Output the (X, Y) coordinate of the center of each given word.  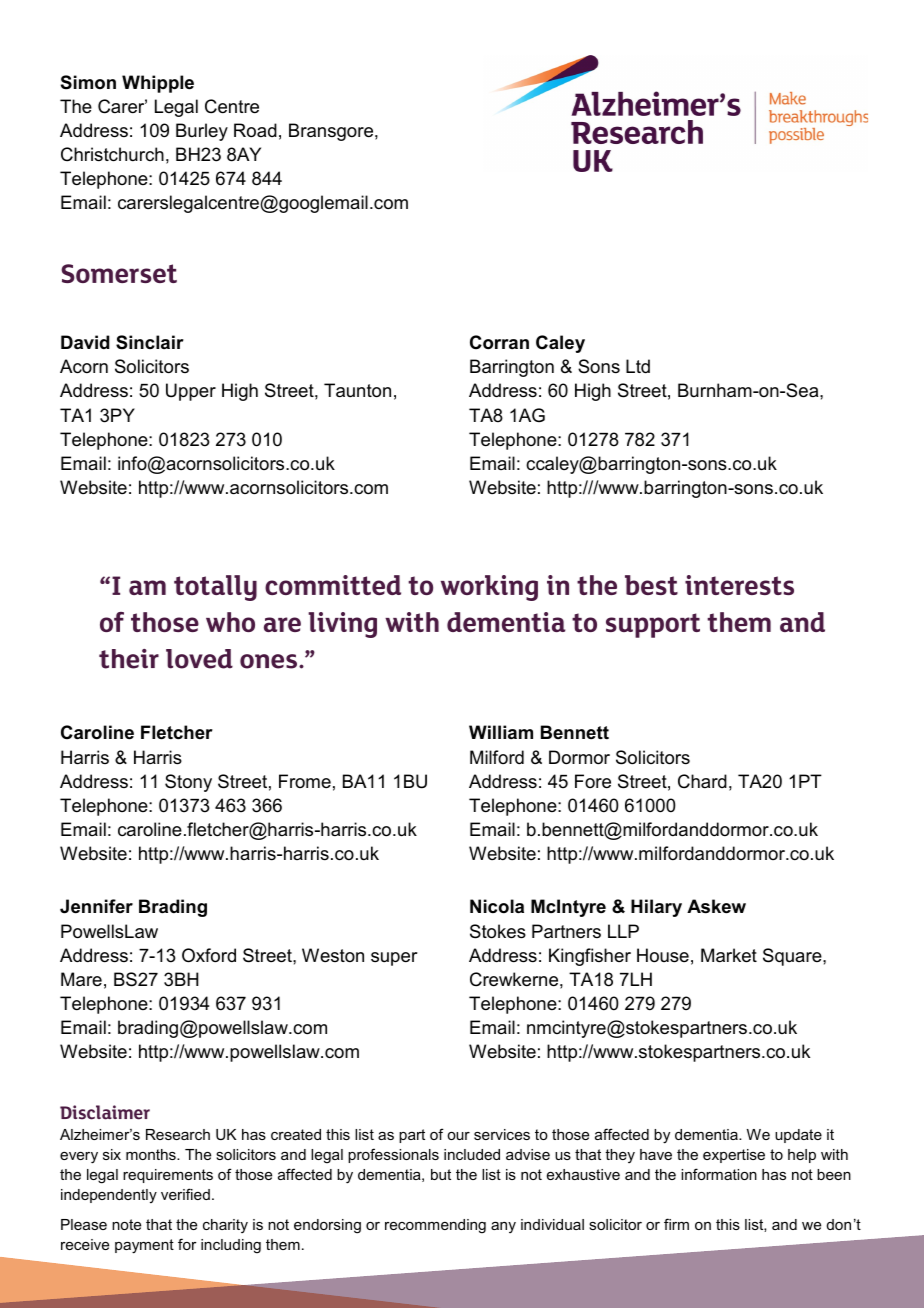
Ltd (638, 366)
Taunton (357, 390)
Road (255, 130)
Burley (202, 132)
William (501, 732)
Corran (499, 342)
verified (185, 1194)
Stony (188, 783)
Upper (191, 392)
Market (729, 955)
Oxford (209, 955)
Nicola (497, 906)
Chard (702, 781)
